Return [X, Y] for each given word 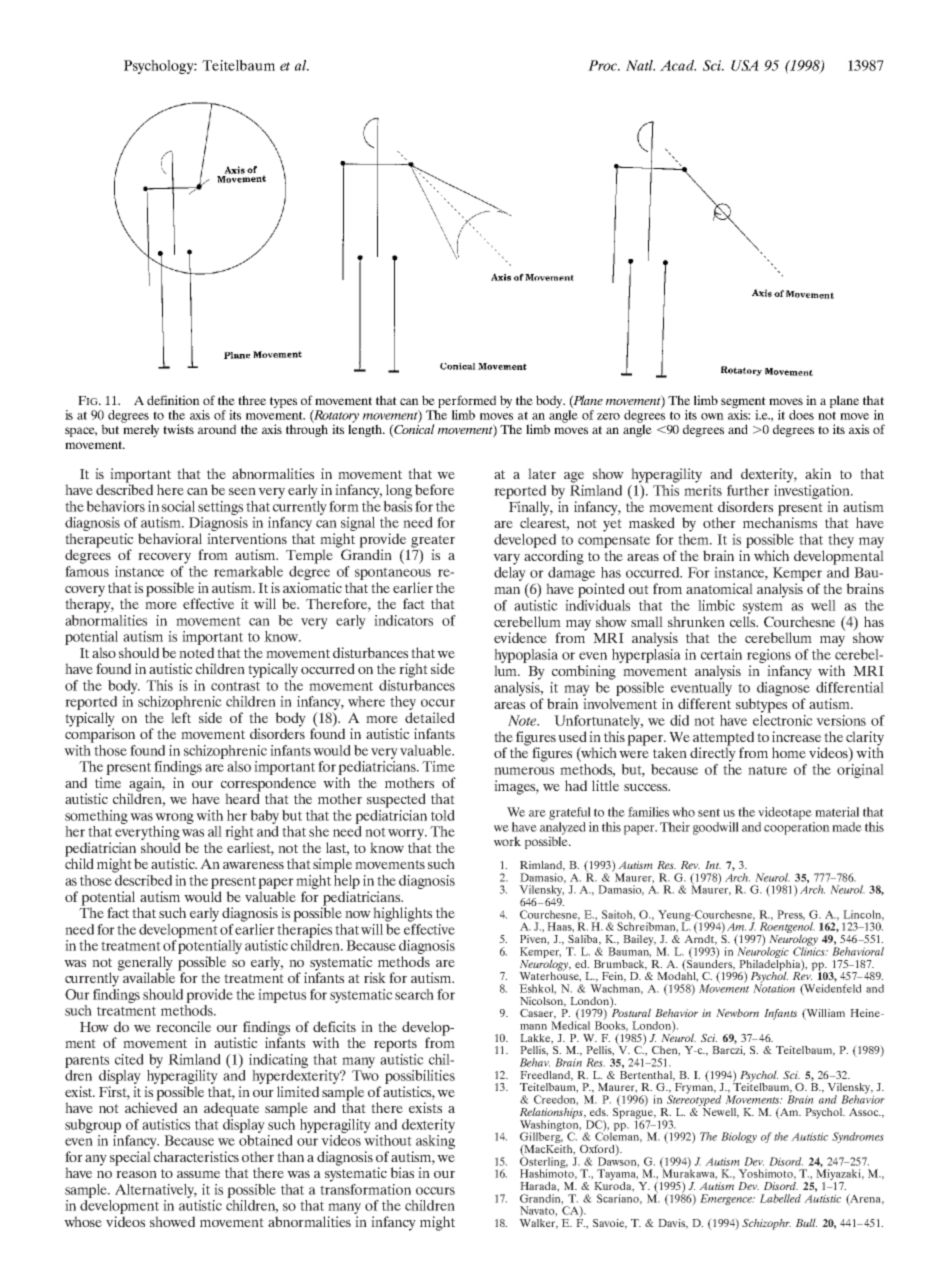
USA [745, 65]
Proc [603, 65]
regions [769, 657]
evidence [520, 637]
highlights [402, 914]
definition [173, 400]
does [801, 415]
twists [178, 429]
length [366, 429]
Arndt [700, 938]
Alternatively [156, 1191]
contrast [235, 686]
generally [145, 964]
